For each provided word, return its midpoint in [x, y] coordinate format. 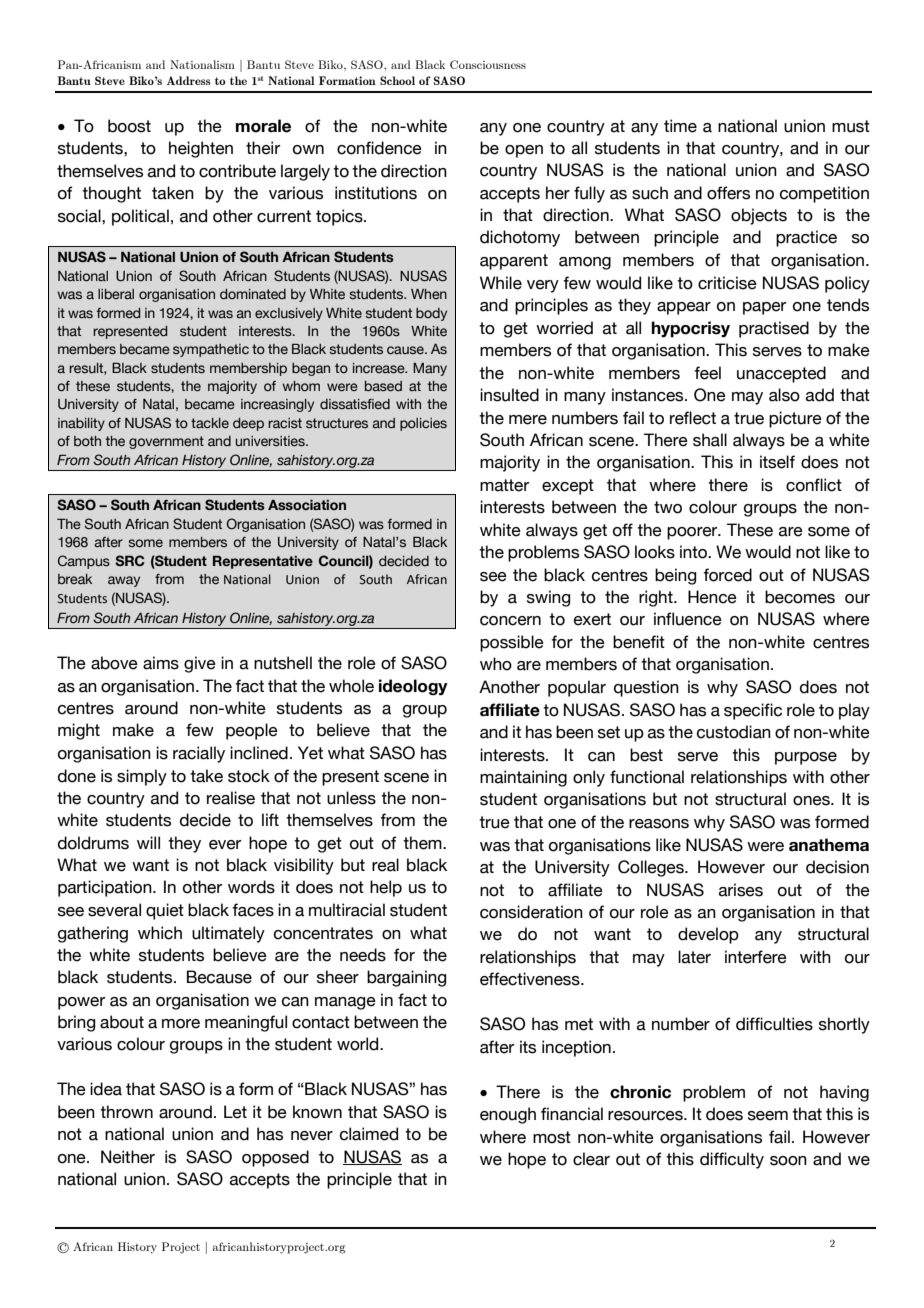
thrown [126, 1112]
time [680, 126]
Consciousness [488, 64]
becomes [800, 597]
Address [188, 80]
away [124, 581]
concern [510, 621]
